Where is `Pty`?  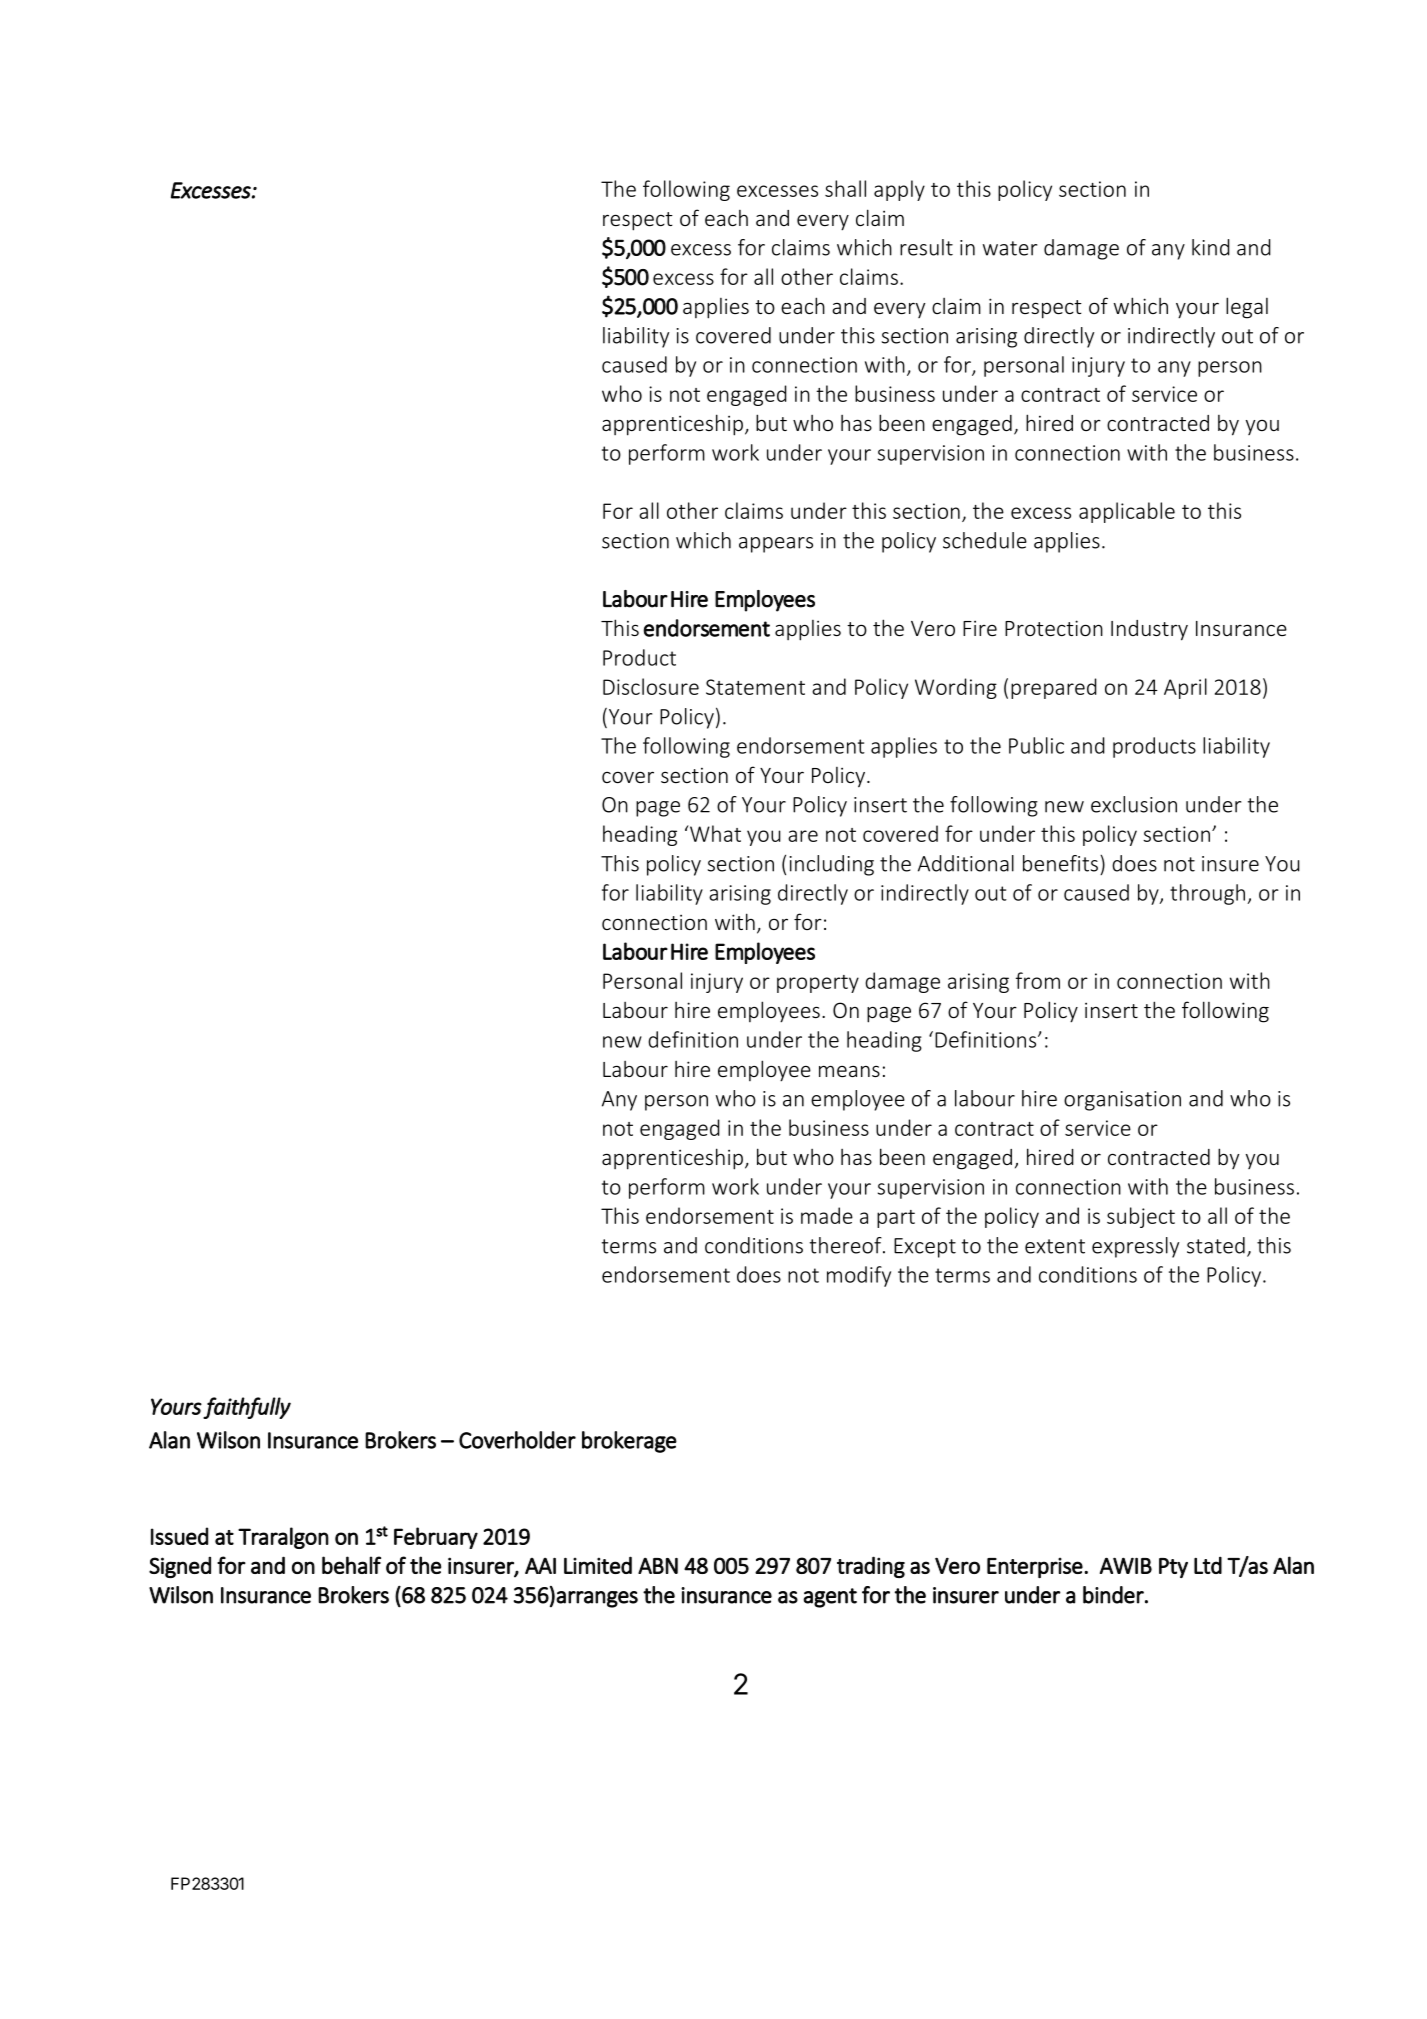 Pty is located at coordinates (1173, 1568).
